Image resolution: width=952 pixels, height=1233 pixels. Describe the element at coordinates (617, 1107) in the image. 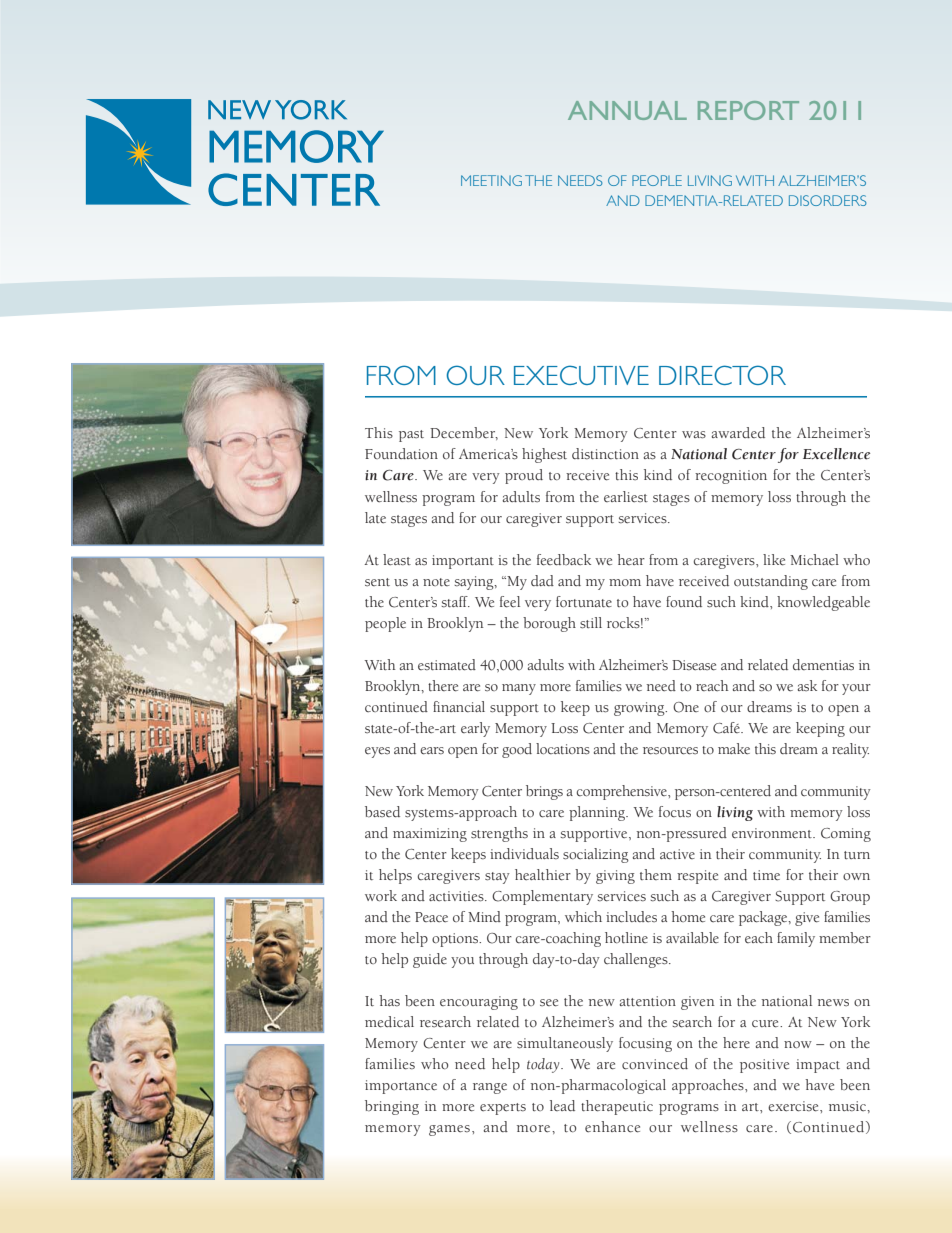

I see `therapeutic` at that location.
